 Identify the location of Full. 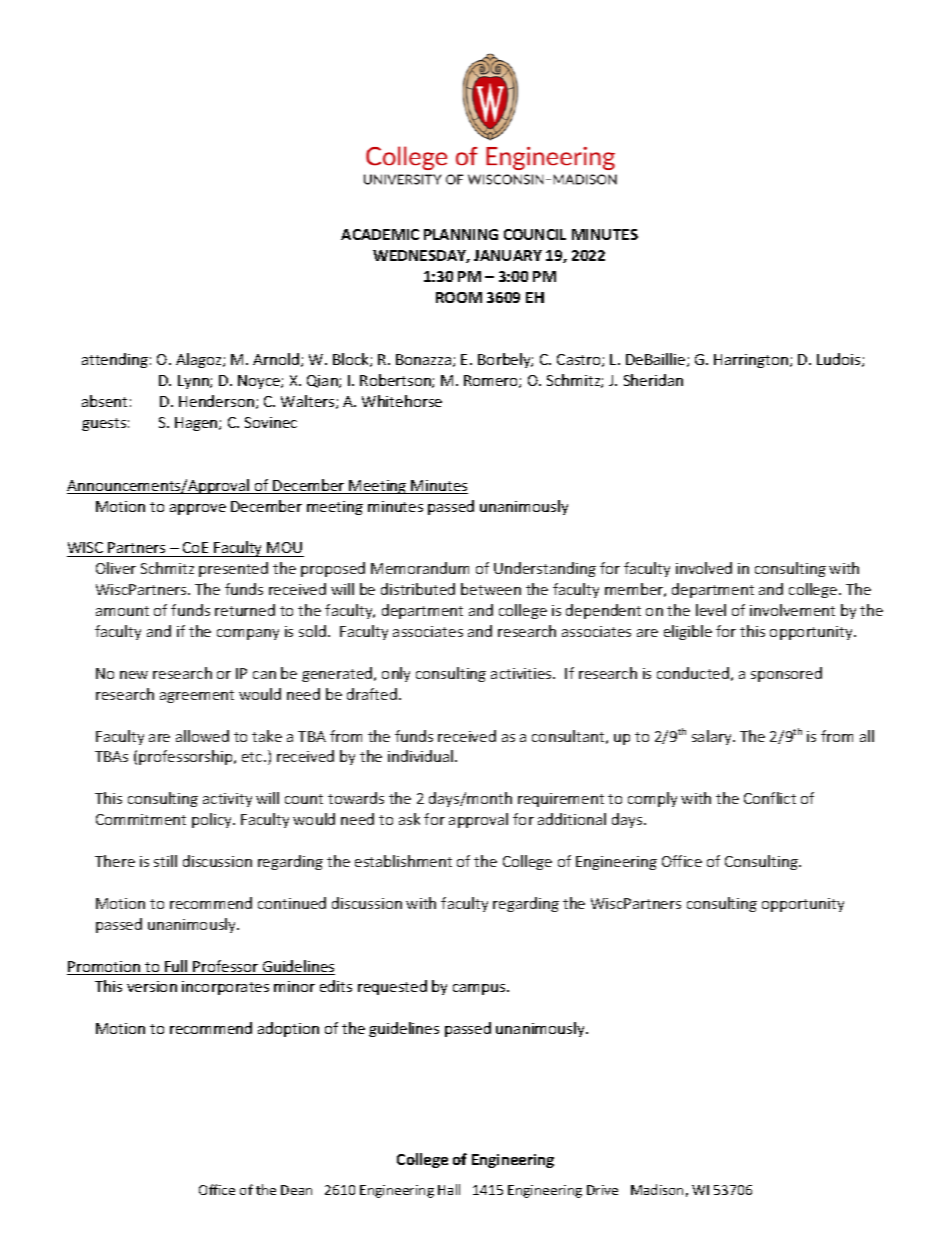
(176, 967).
